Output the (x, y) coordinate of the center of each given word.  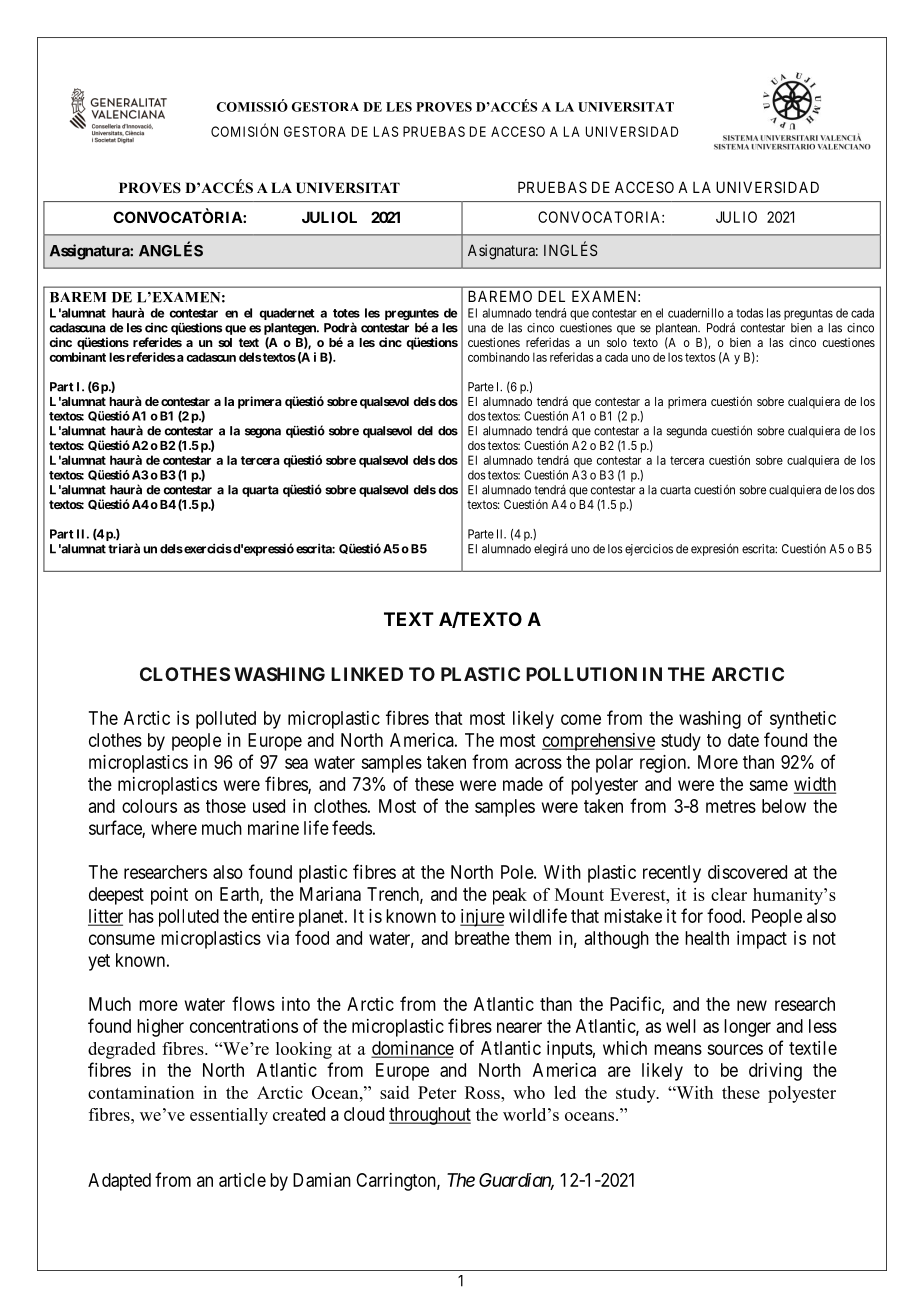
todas (750, 313)
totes (346, 313)
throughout (430, 1116)
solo (617, 342)
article (242, 1180)
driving (775, 1072)
